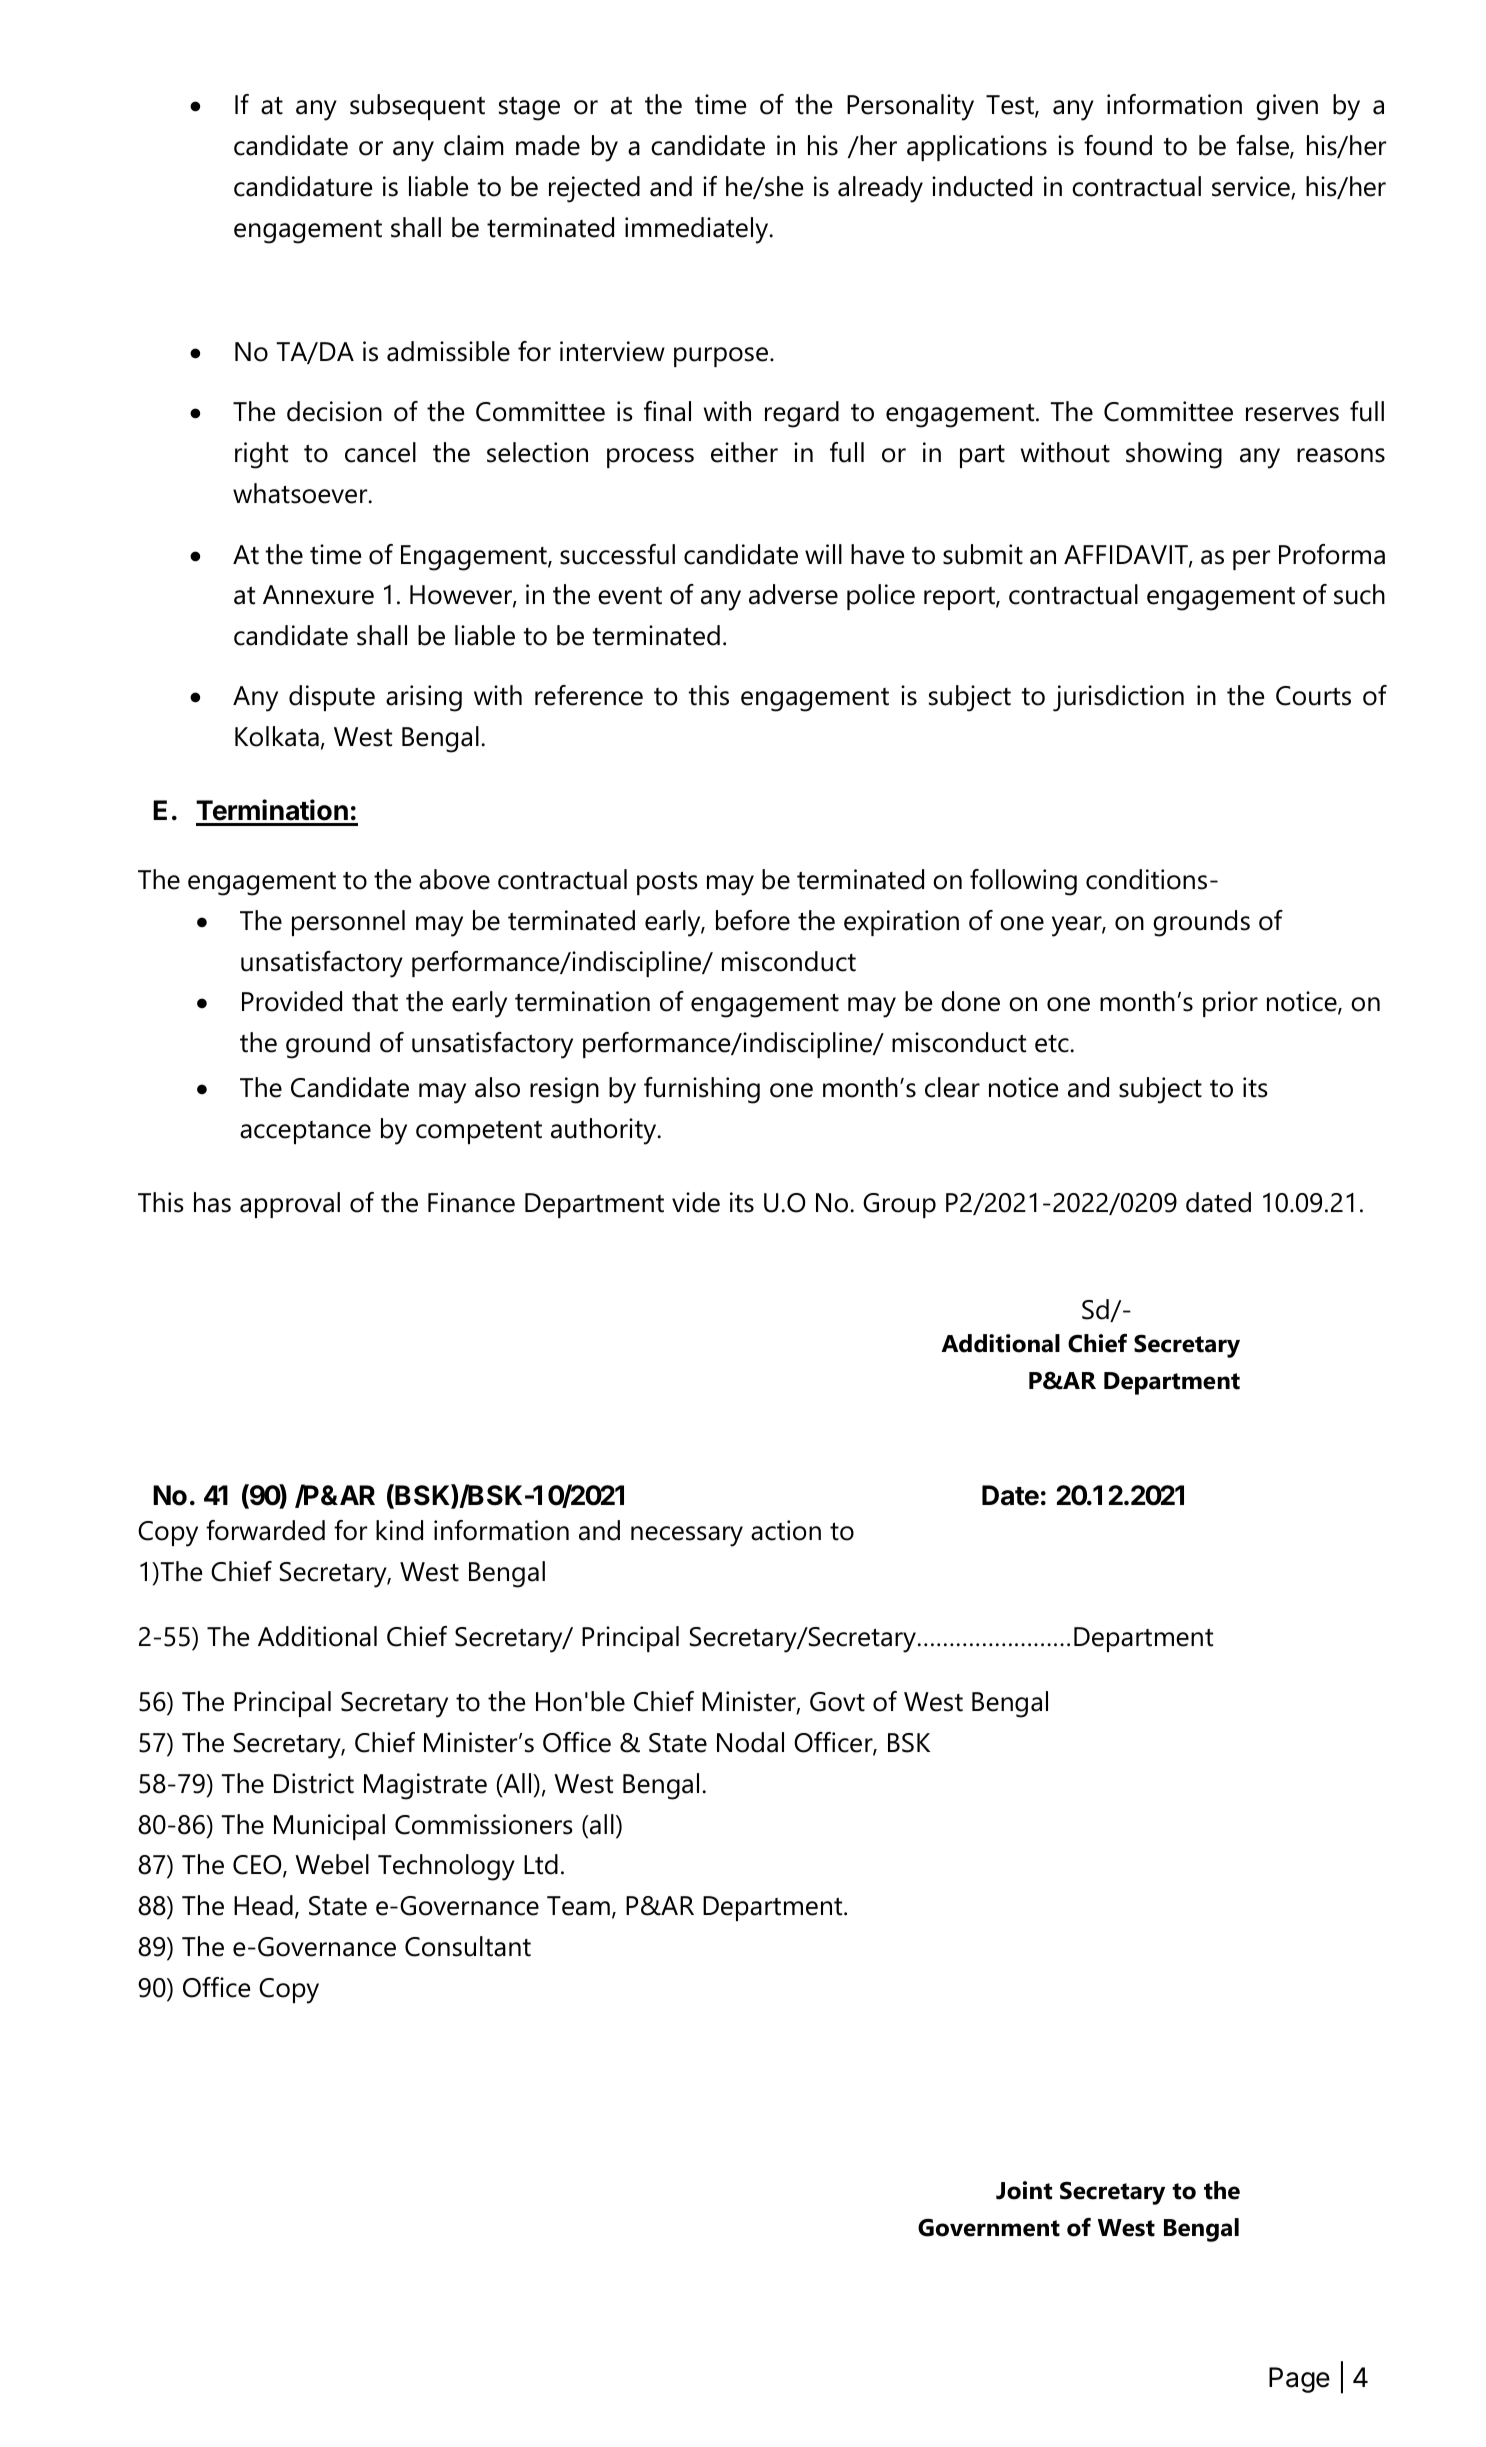 The height and width of the screenshot is (2447, 1486). I want to click on already, so click(880, 189).
